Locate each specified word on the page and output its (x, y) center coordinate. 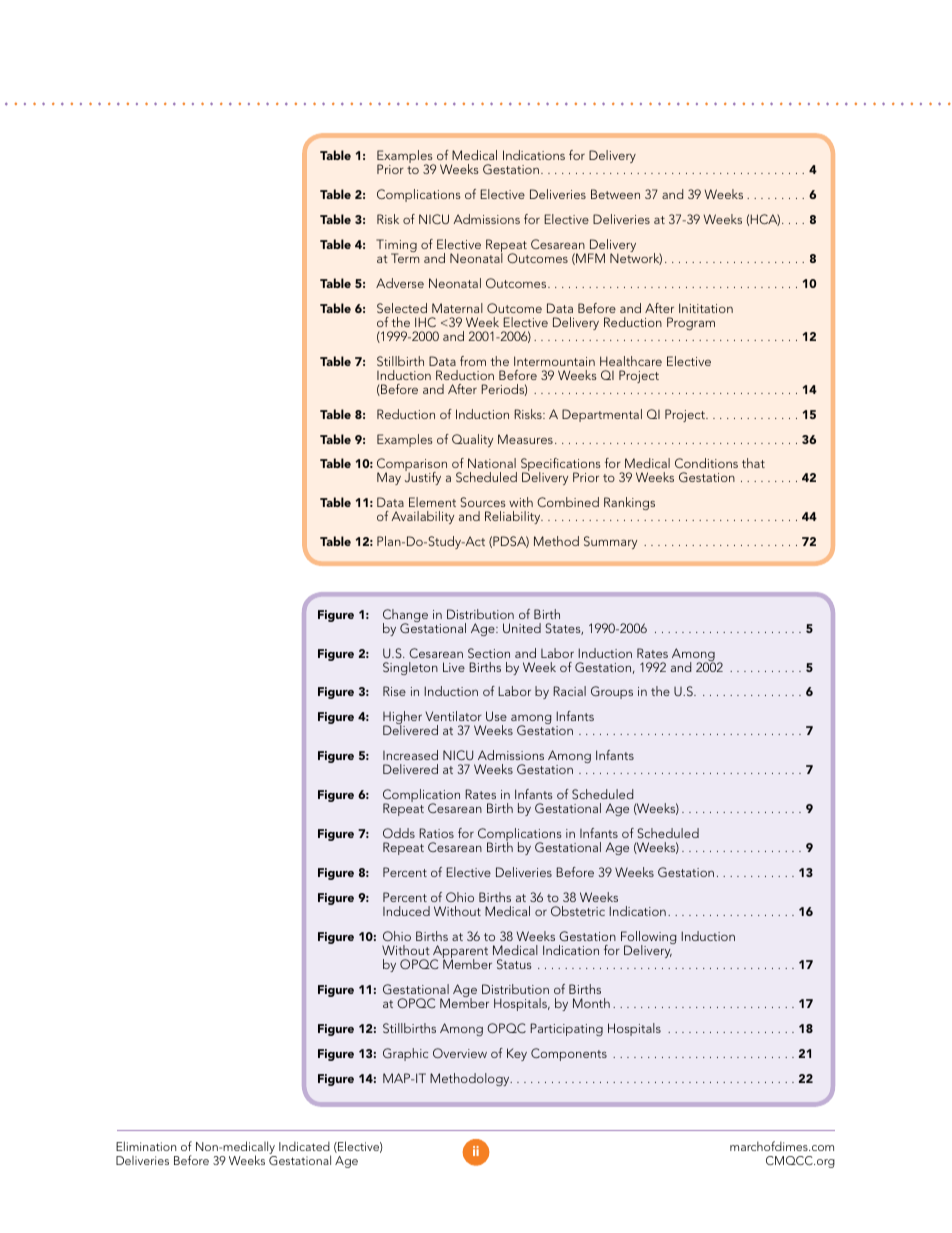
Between (615, 194)
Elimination (146, 1146)
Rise (394, 691)
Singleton (410, 668)
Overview (460, 1053)
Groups (612, 692)
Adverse (400, 283)
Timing (396, 247)
